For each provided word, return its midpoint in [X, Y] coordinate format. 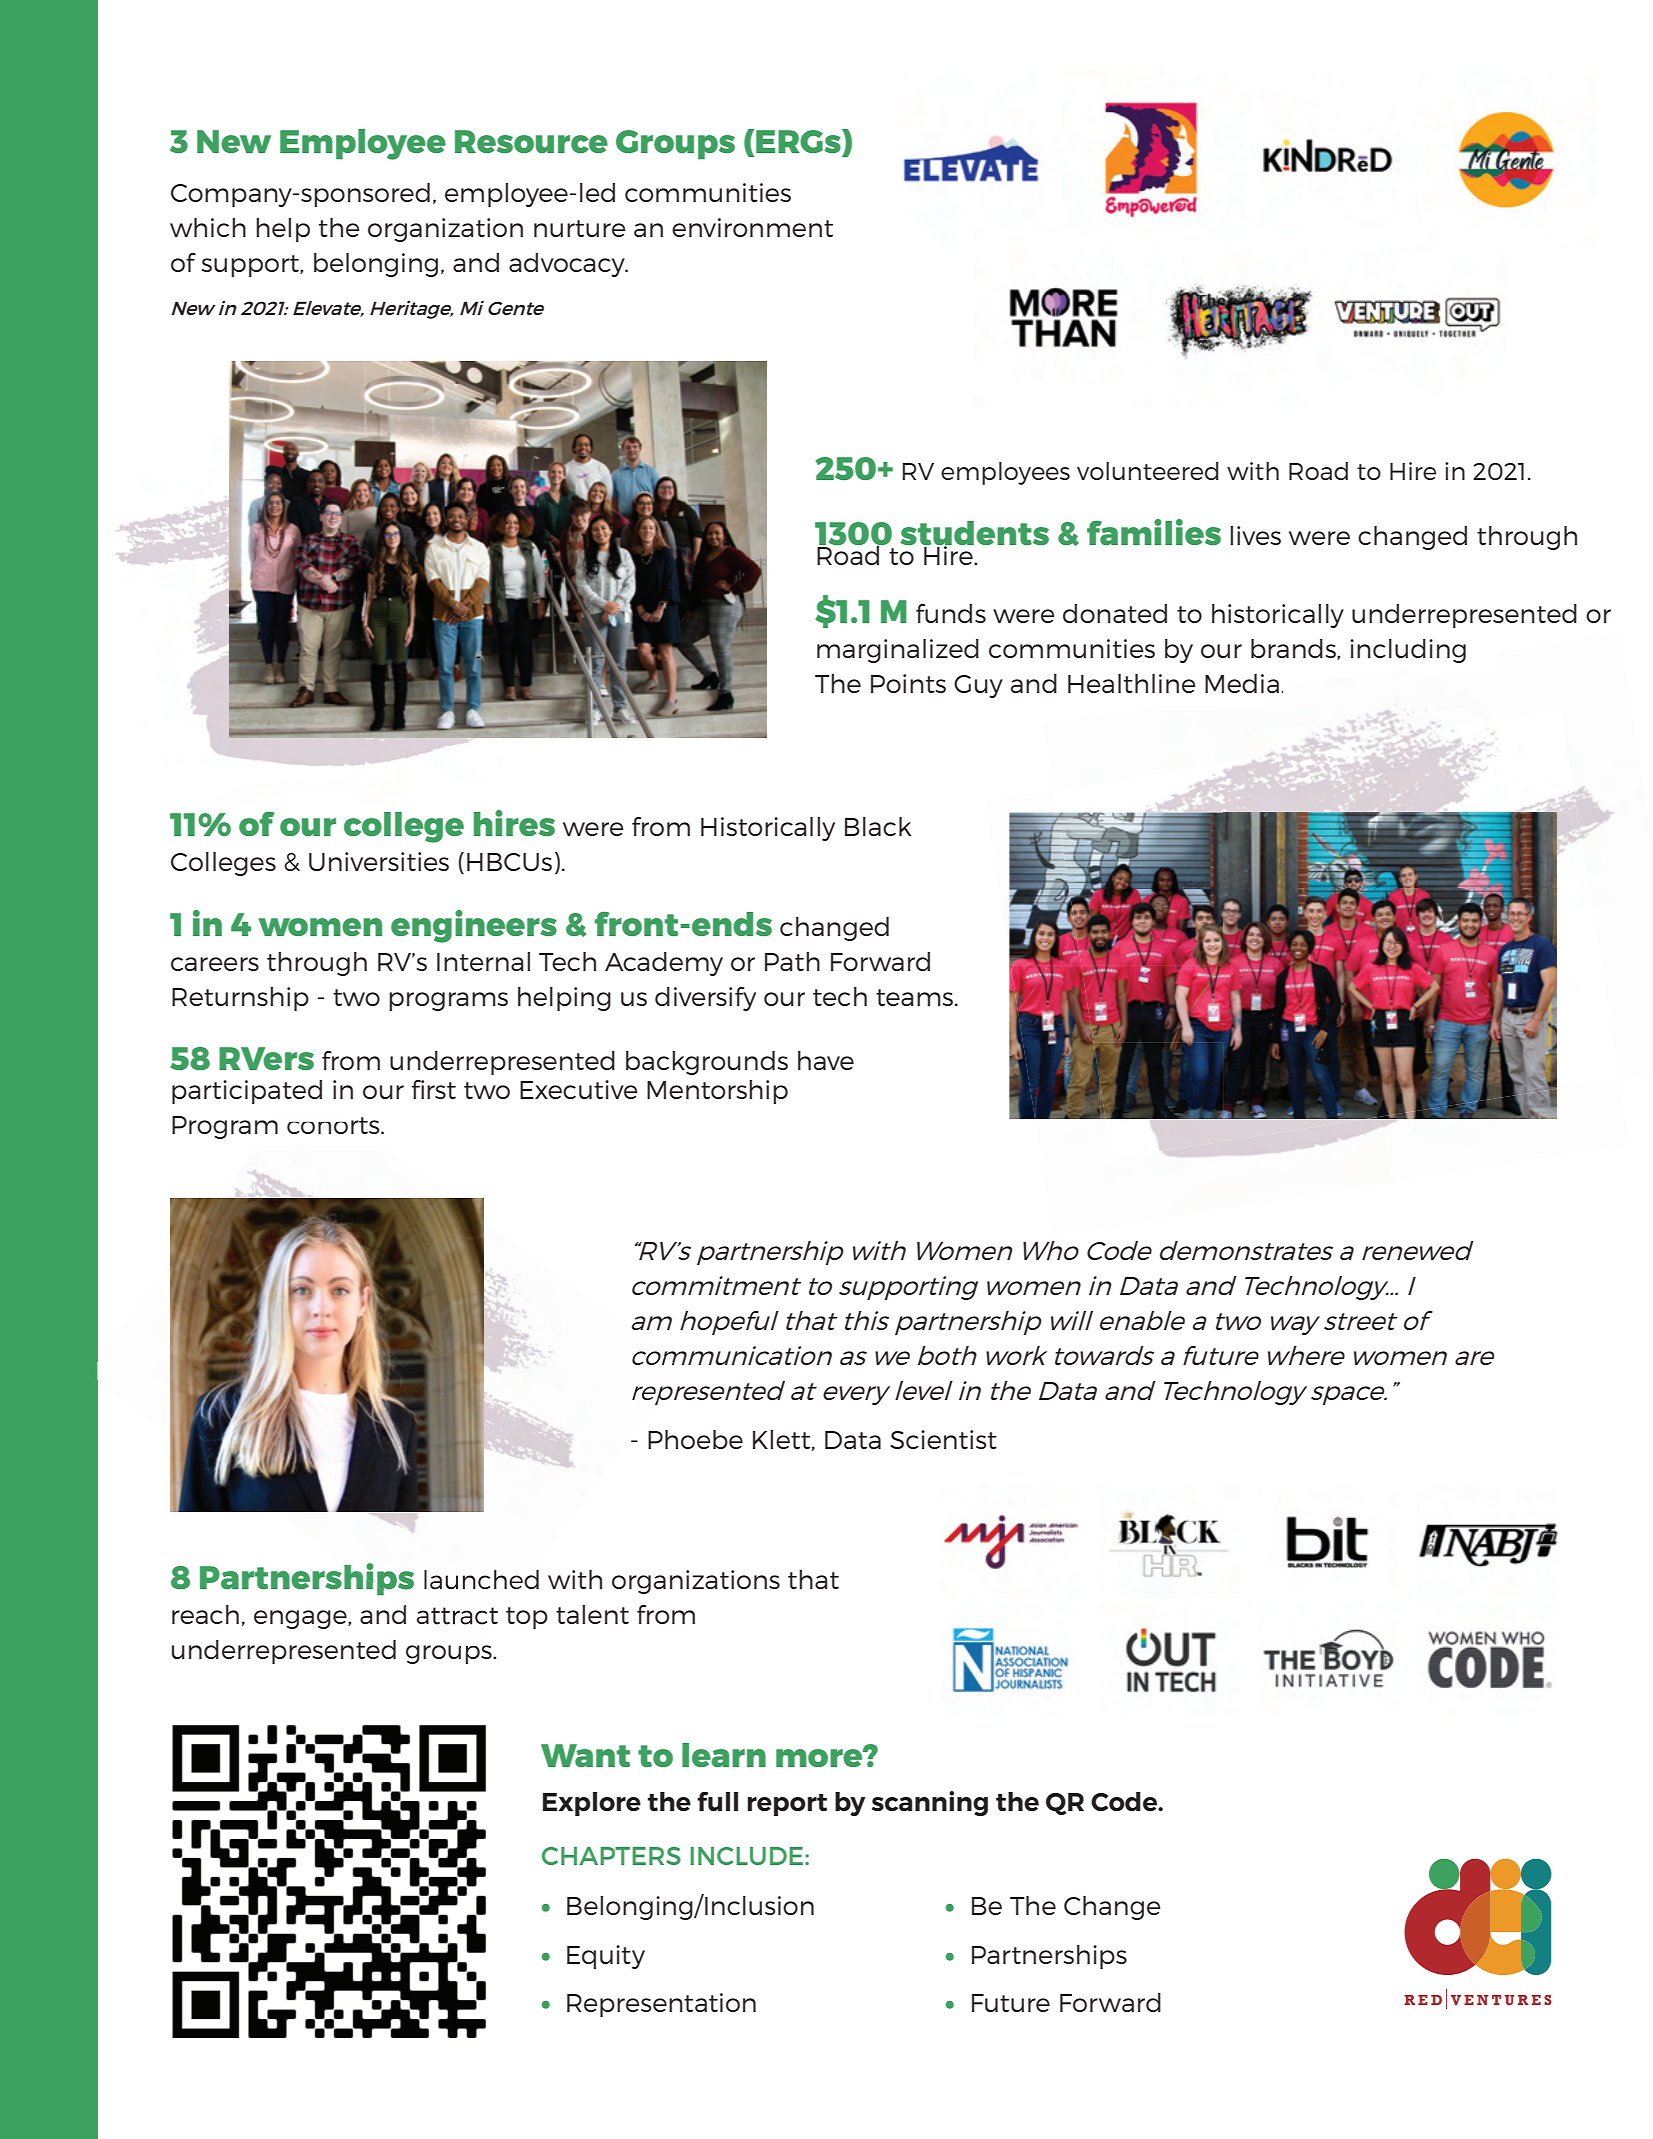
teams [914, 997]
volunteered [1147, 471]
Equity [606, 1957]
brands [1294, 649]
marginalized [898, 651]
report [787, 1805]
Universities [379, 861]
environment [752, 227]
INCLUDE [748, 1856]
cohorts [334, 1125]
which [208, 227]
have [826, 1060]
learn [724, 1755]
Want [585, 1755]
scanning [930, 1803]
